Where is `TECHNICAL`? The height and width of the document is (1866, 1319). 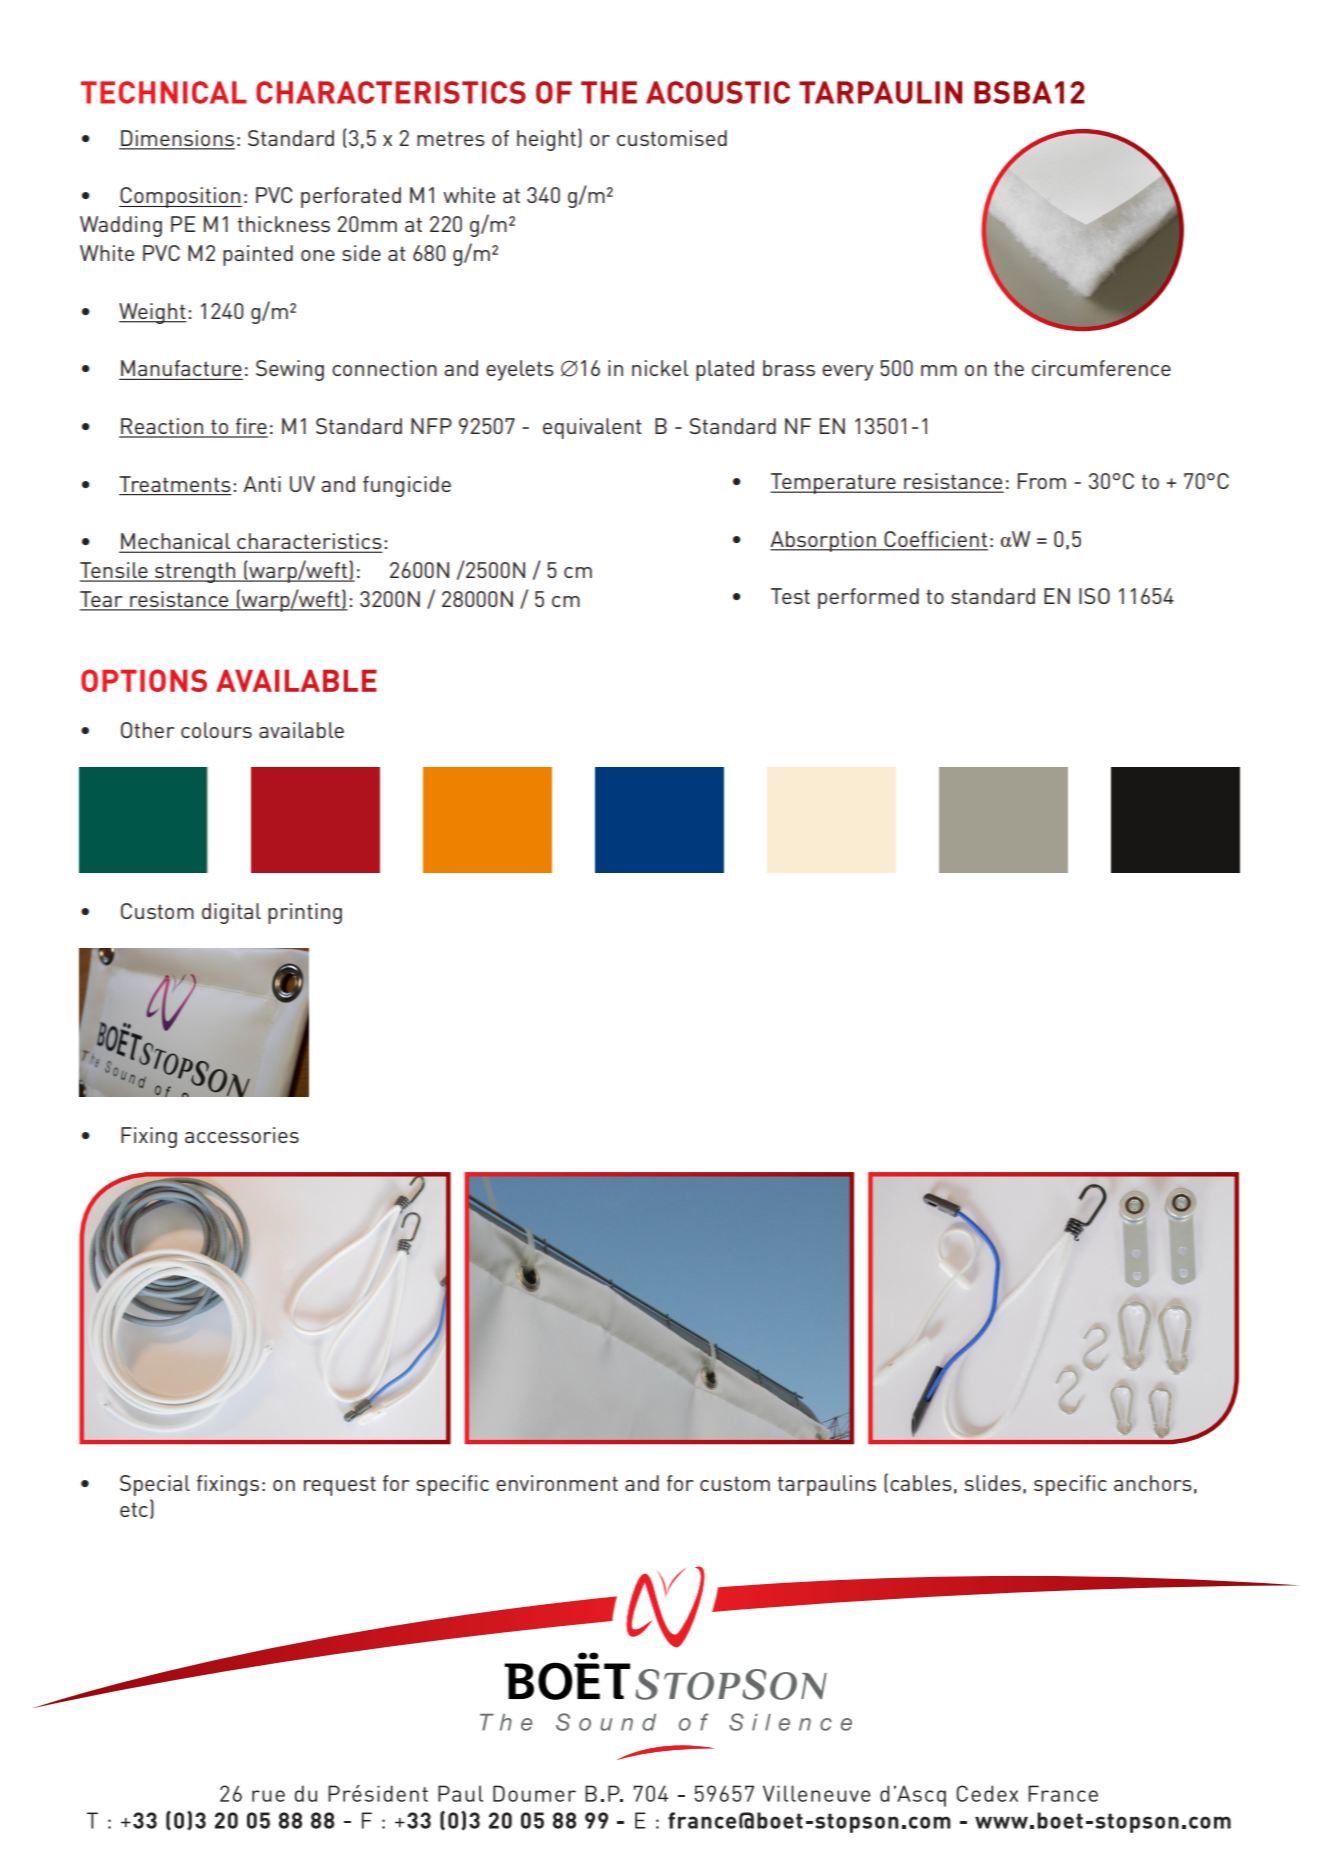 TECHNICAL is located at coordinates (164, 92).
